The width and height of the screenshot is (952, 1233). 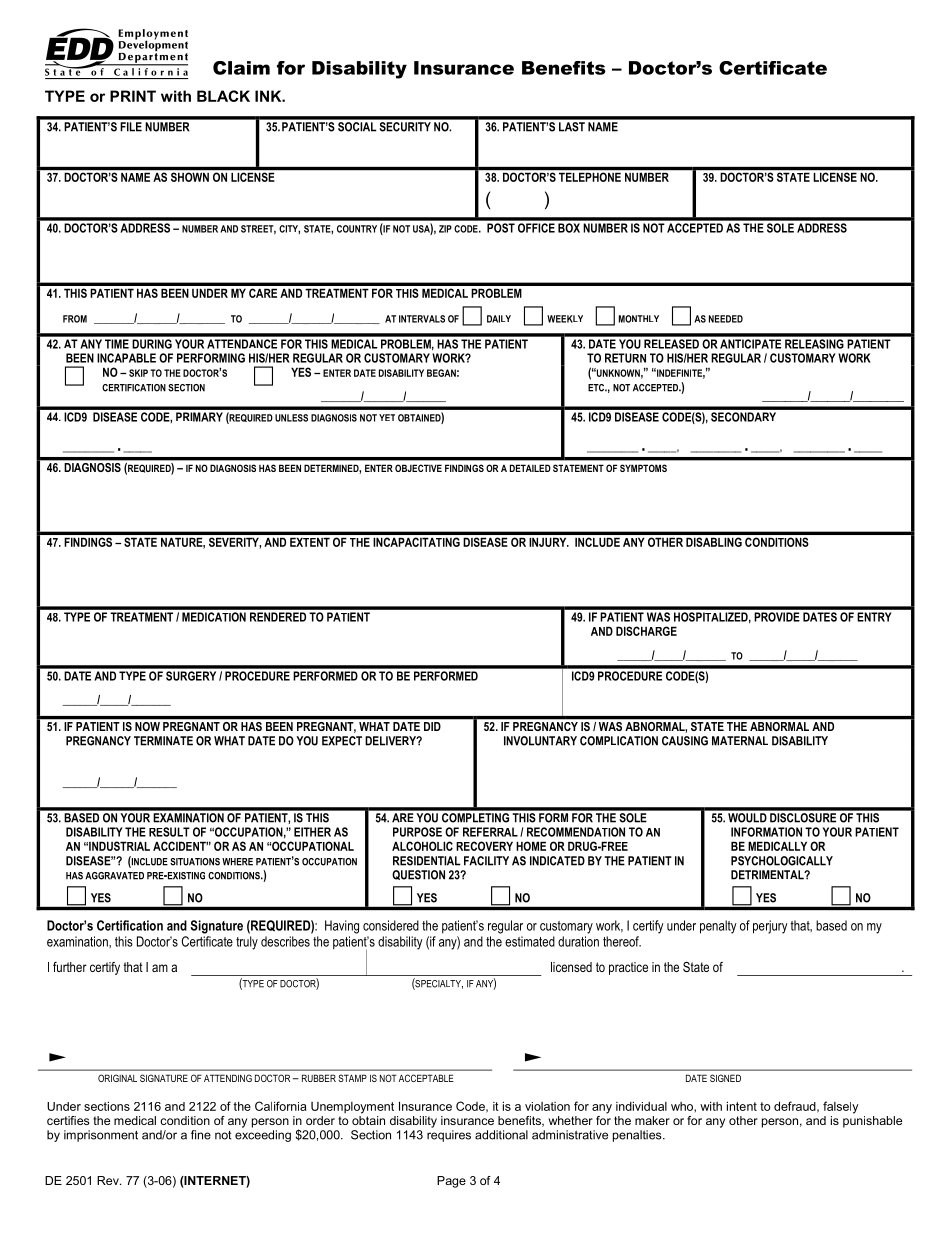 What do you see at coordinates (138, 373) in the screenshot?
I see `SKIP` at bounding box center [138, 373].
